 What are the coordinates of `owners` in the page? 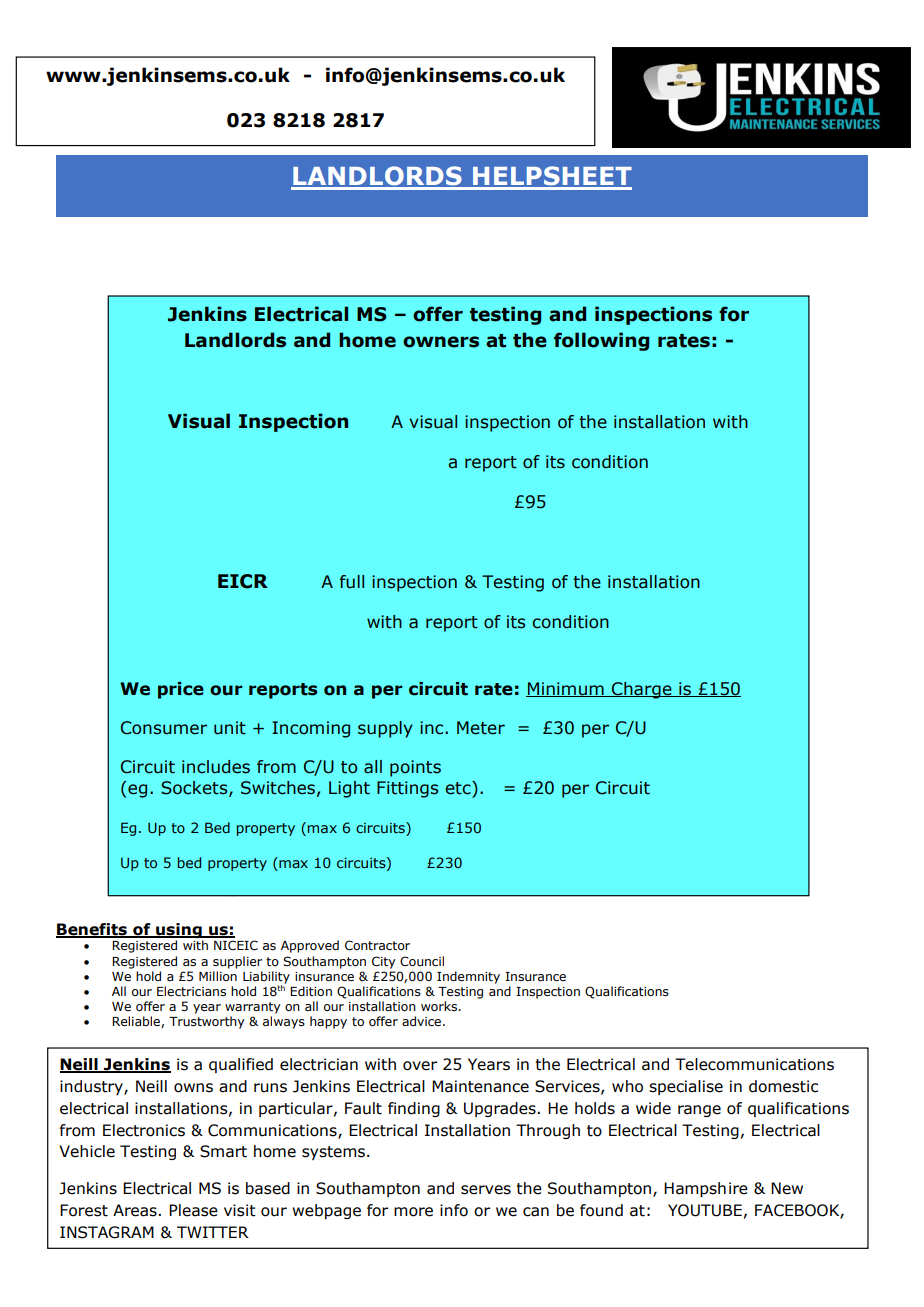 It's located at (441, 342).
